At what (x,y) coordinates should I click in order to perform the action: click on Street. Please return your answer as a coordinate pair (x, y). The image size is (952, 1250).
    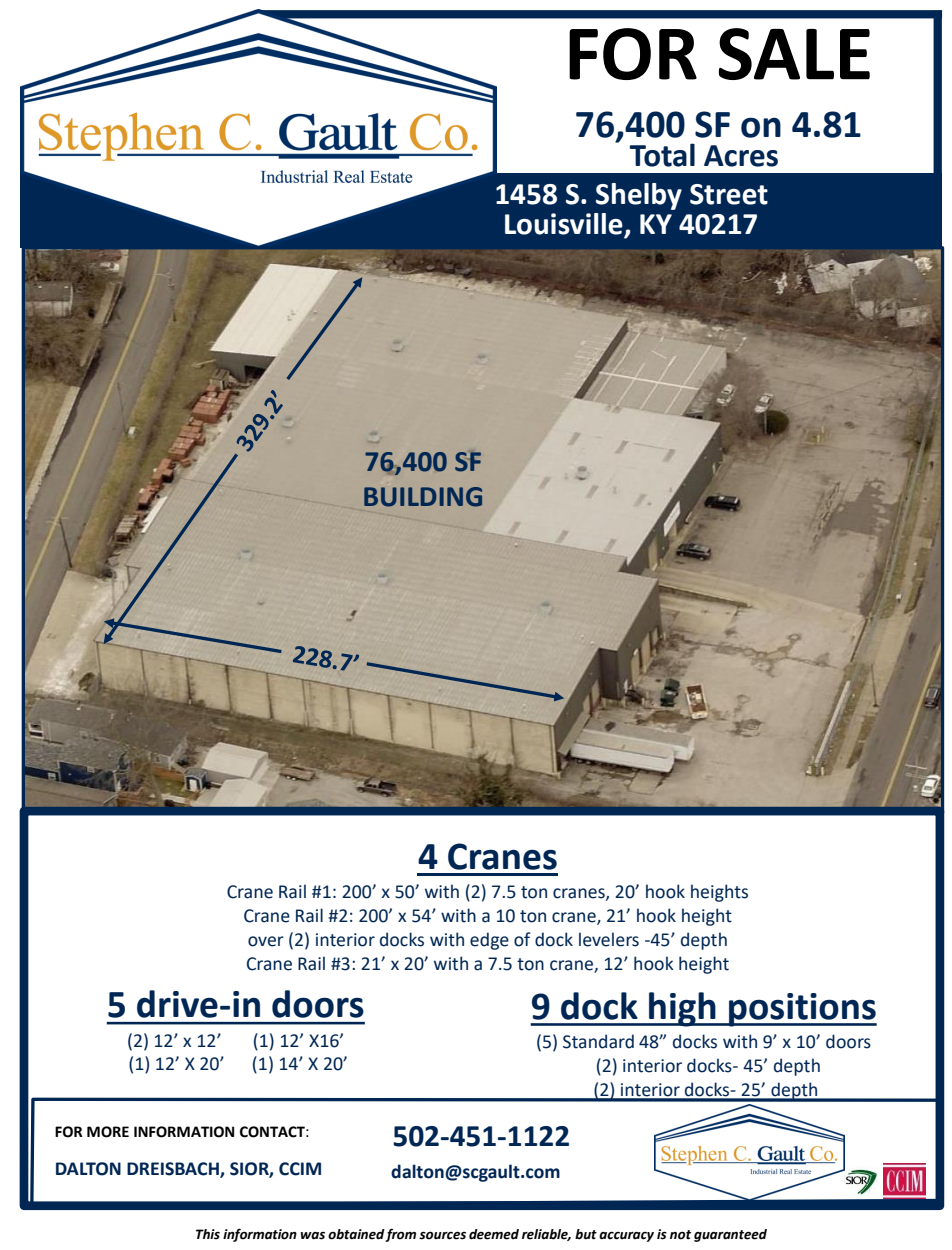
    Looking at the image, I should click on (729, 194).
